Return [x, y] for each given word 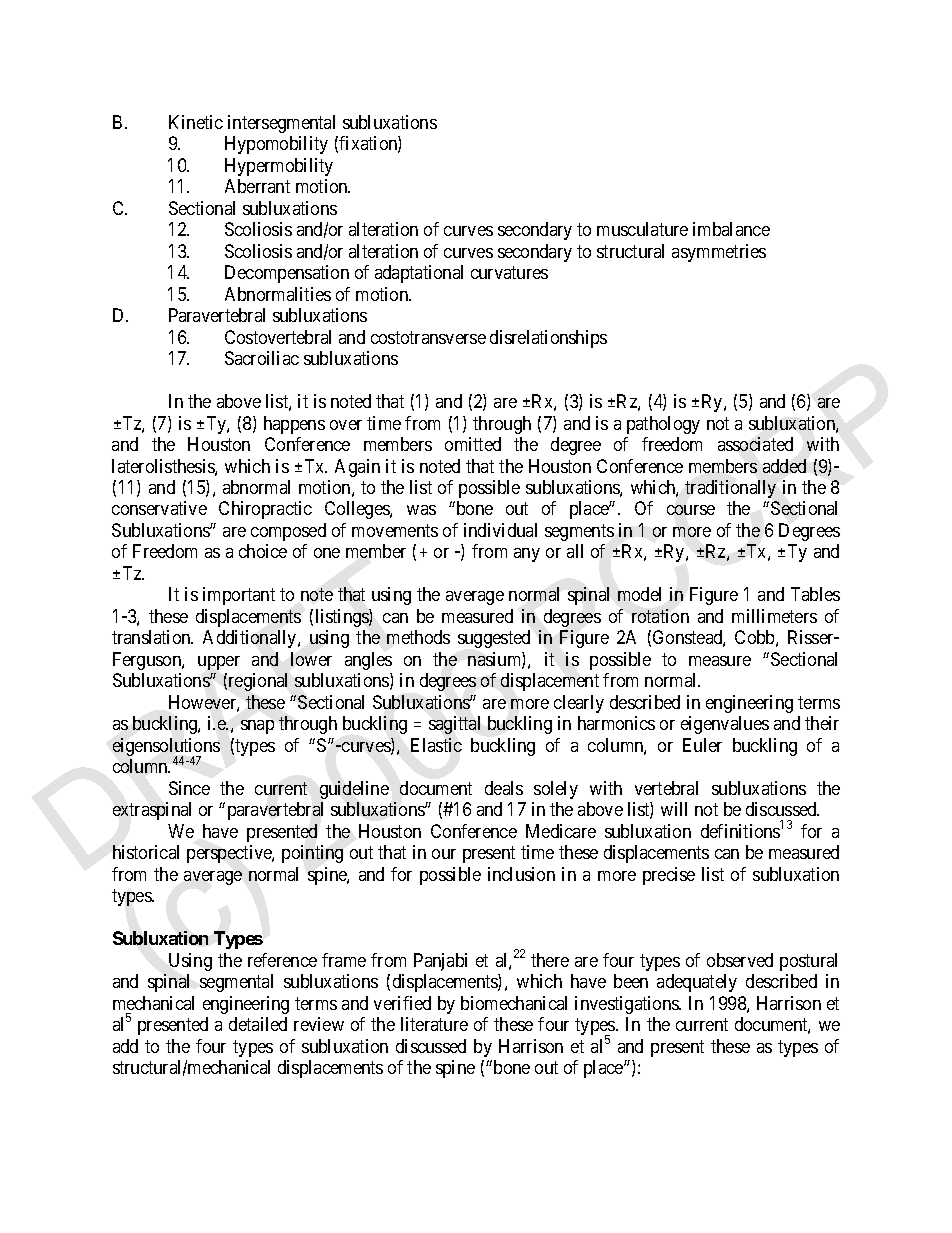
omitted [473, 444]
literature [434, 1024]
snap [257, 727]
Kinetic [196, 122]
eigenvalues [725, 725]
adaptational [419, 274]
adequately [697, 983]
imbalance [731, 229]
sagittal [454, 725]
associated [755, 444]
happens [294, 425]
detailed [258, 1024]
